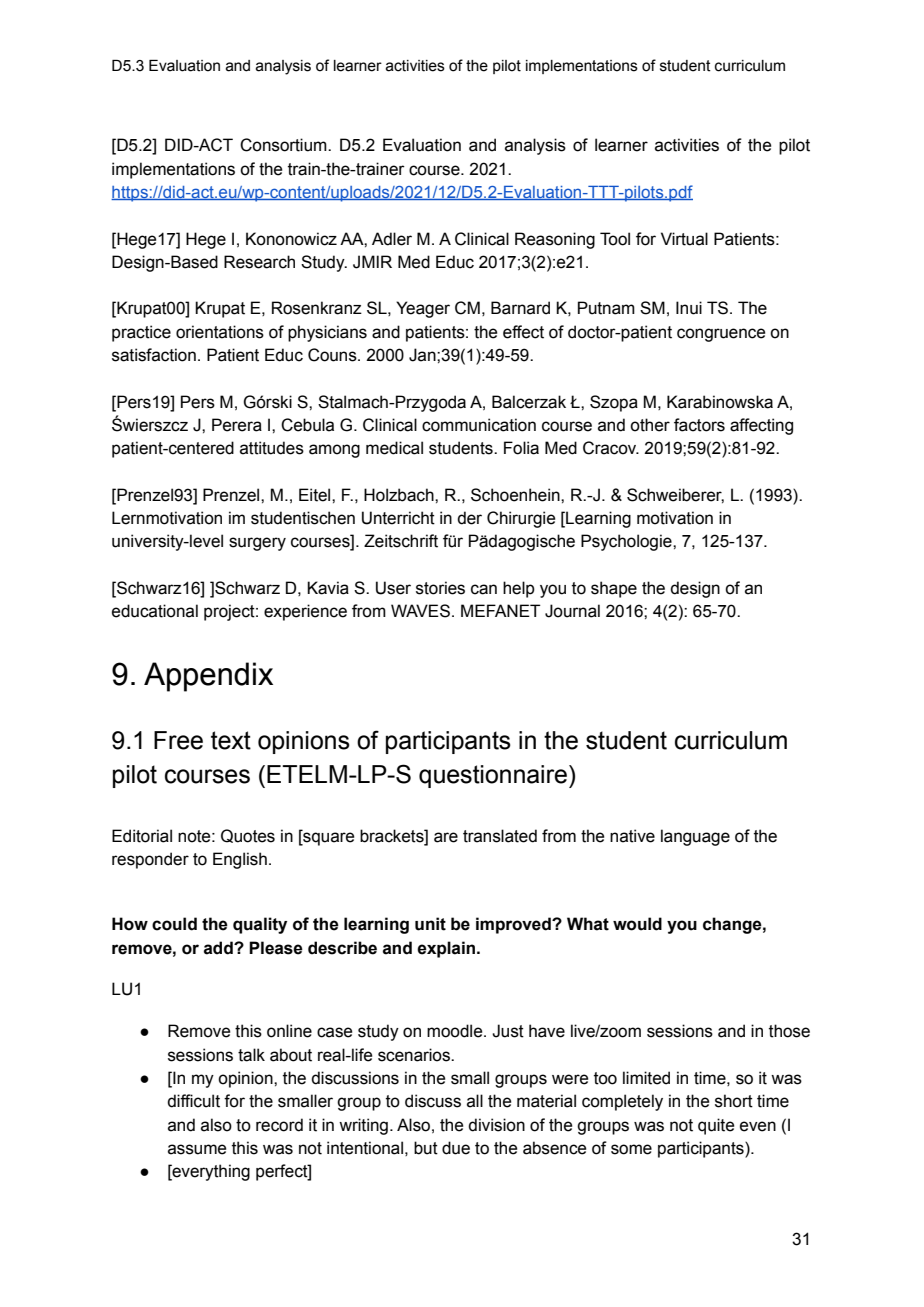 The width and height of the screenshot is (924, 1307). I want to click on shape, so click(614, 589).
